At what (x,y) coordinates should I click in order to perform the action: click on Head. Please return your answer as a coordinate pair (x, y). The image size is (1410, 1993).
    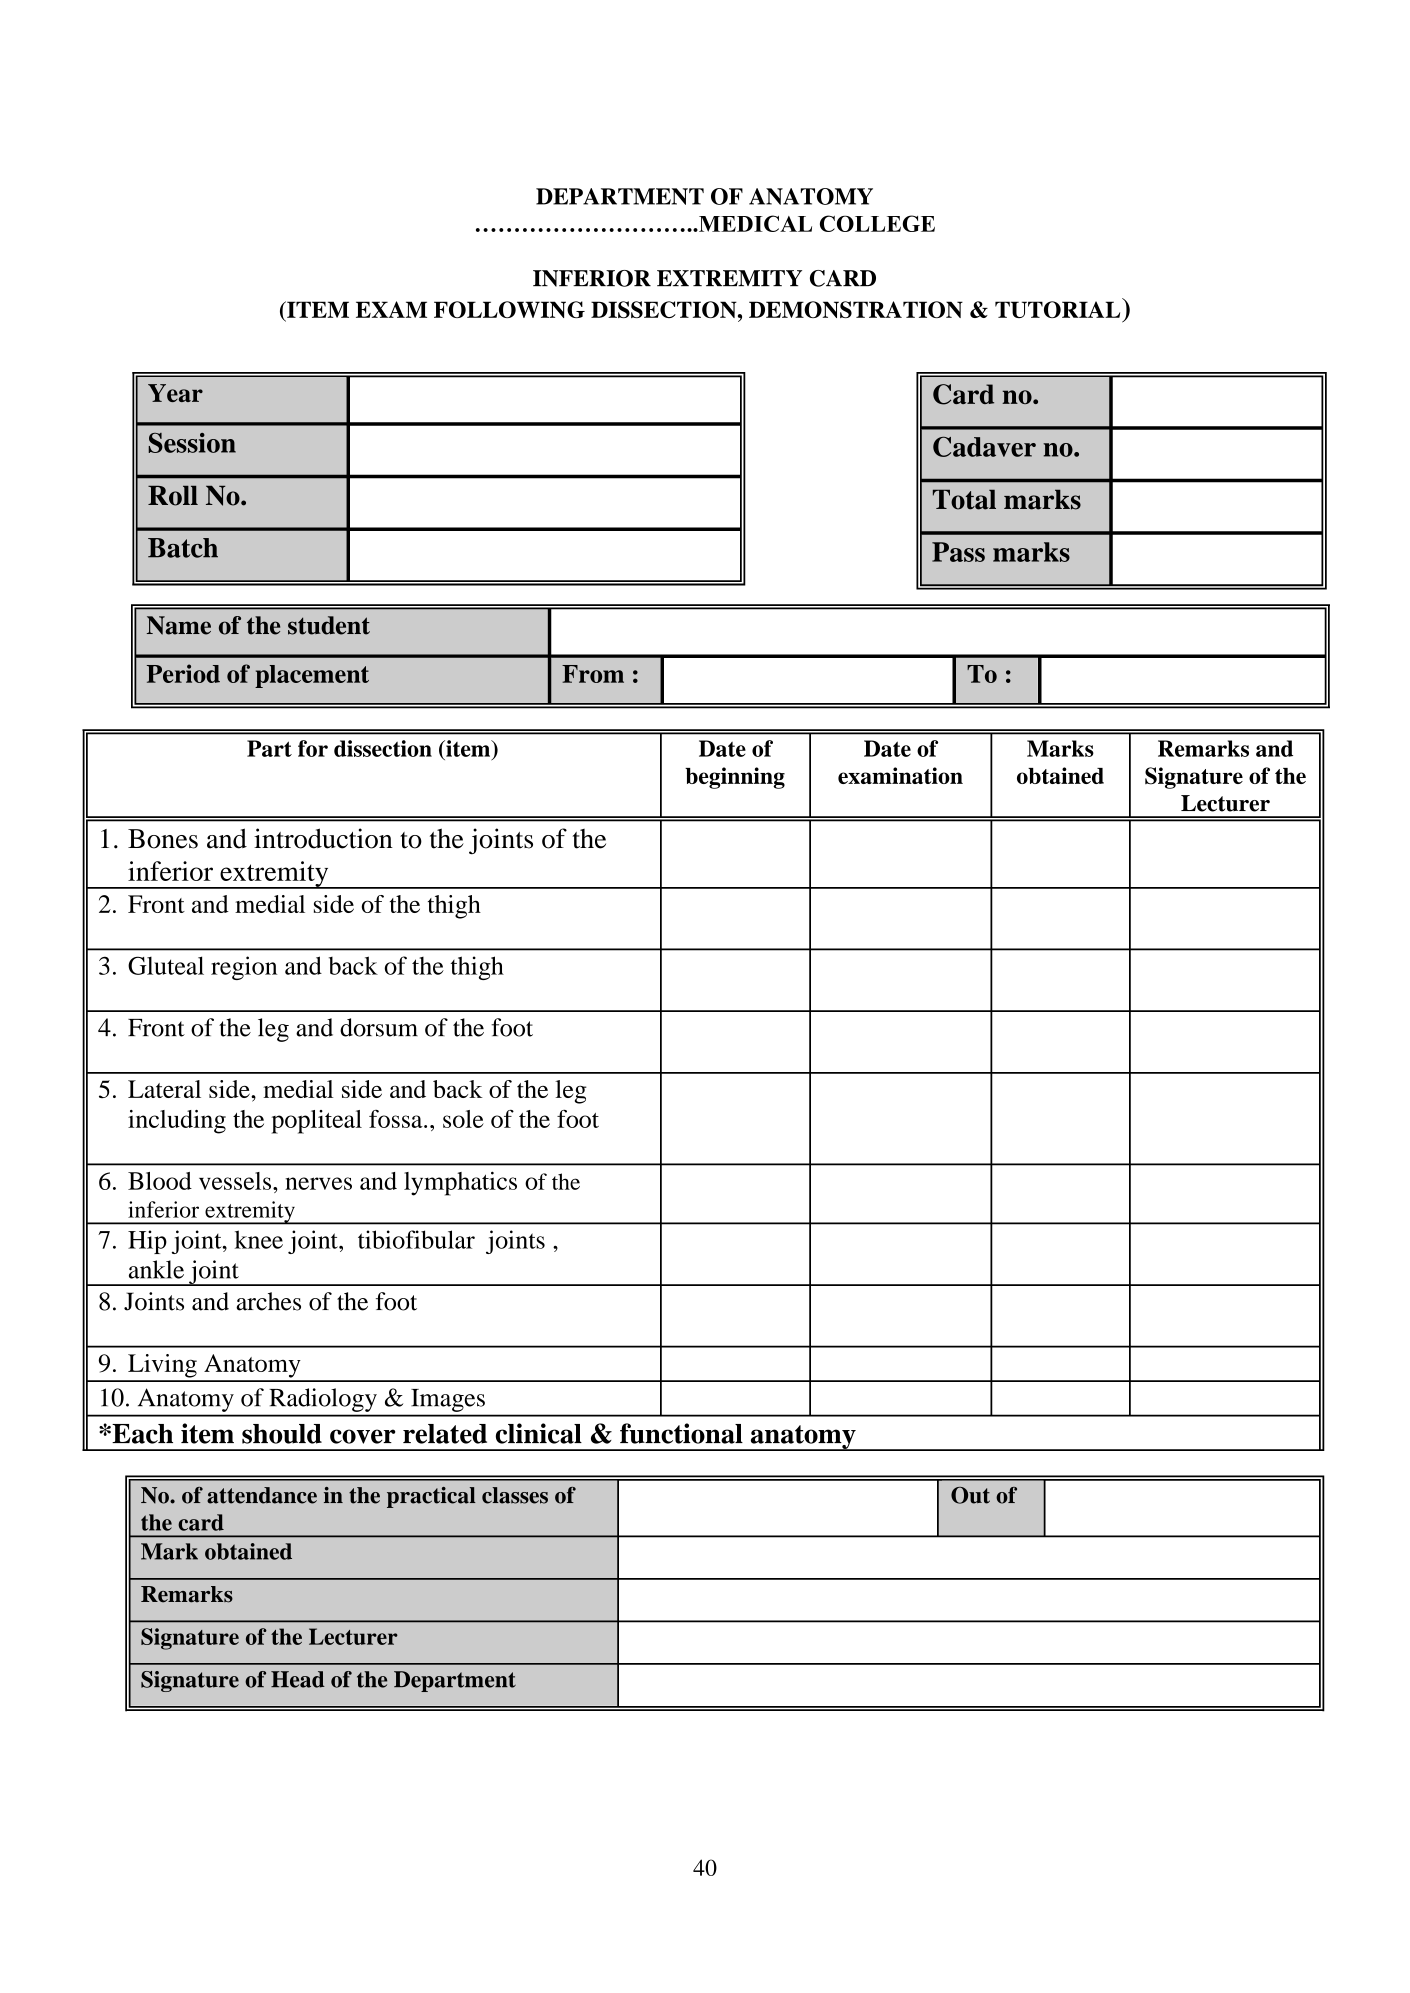
    Looking at the image, I should click on (298, 1679).
